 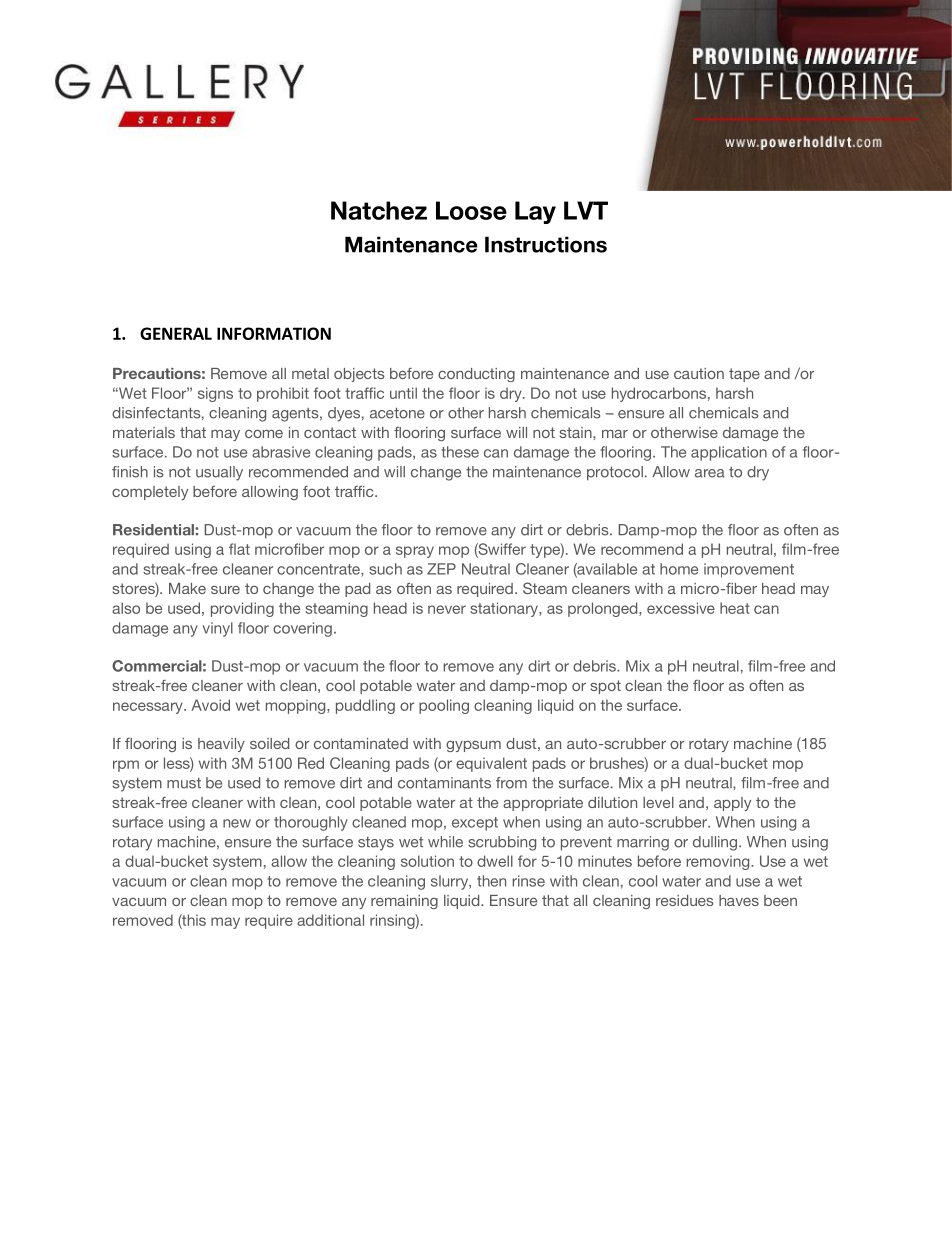 What do you see at coordinates (729, 453) in the screenshot?
I see `application` at bounding box center [729, 453].
